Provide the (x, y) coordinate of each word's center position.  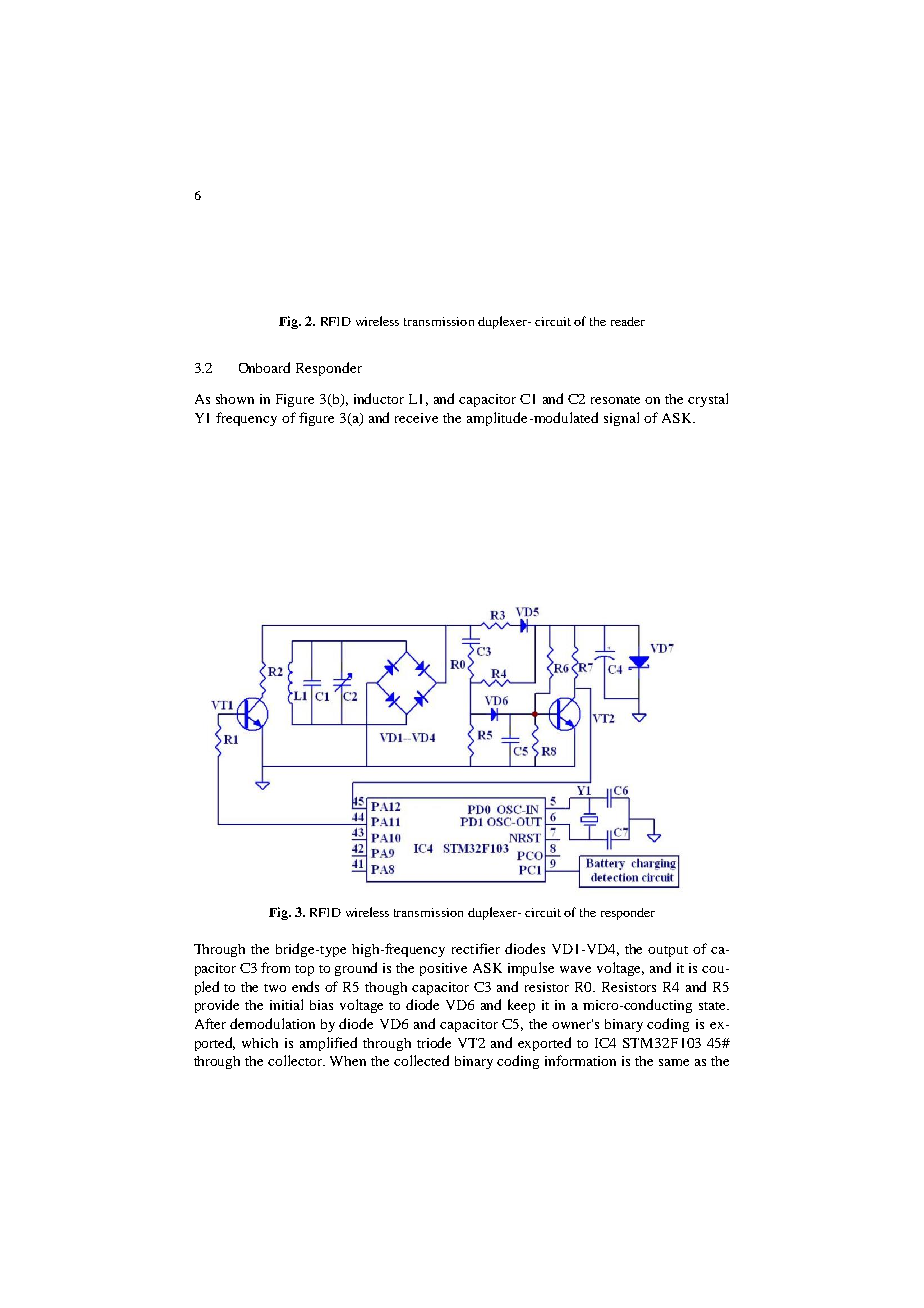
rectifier (476, 948)
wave (575, 969)
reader (628, 321)
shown (235, 399)
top (304, 970)
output (668, 951)
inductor (379, 398)
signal (621, 419)
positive (443, 969)
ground (356, 969)
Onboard (264, 367)
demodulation (272, 1023)
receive (416, 418)
